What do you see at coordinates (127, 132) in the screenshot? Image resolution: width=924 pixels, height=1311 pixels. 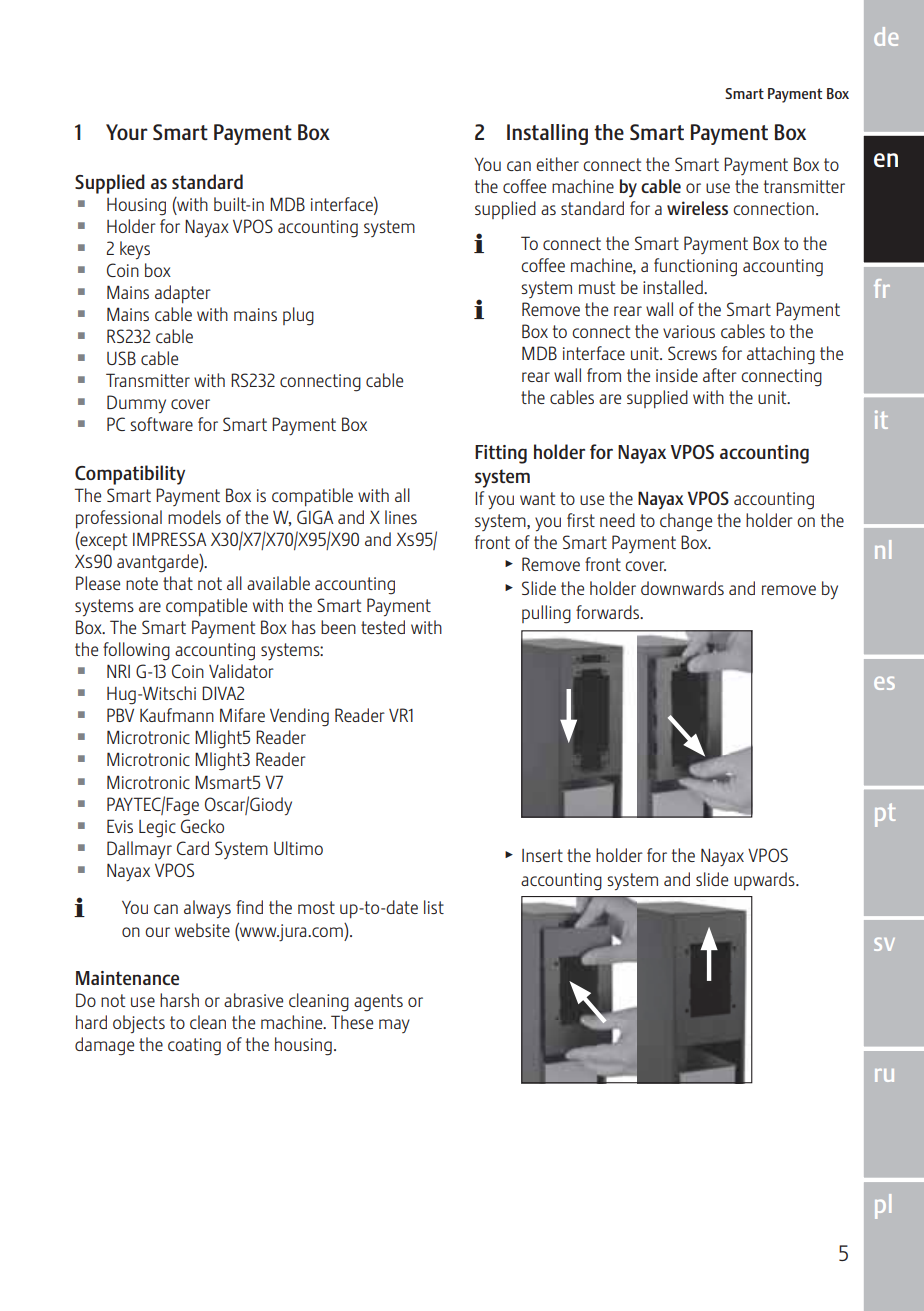 I see `Your` at bounding box center [127, 132].
